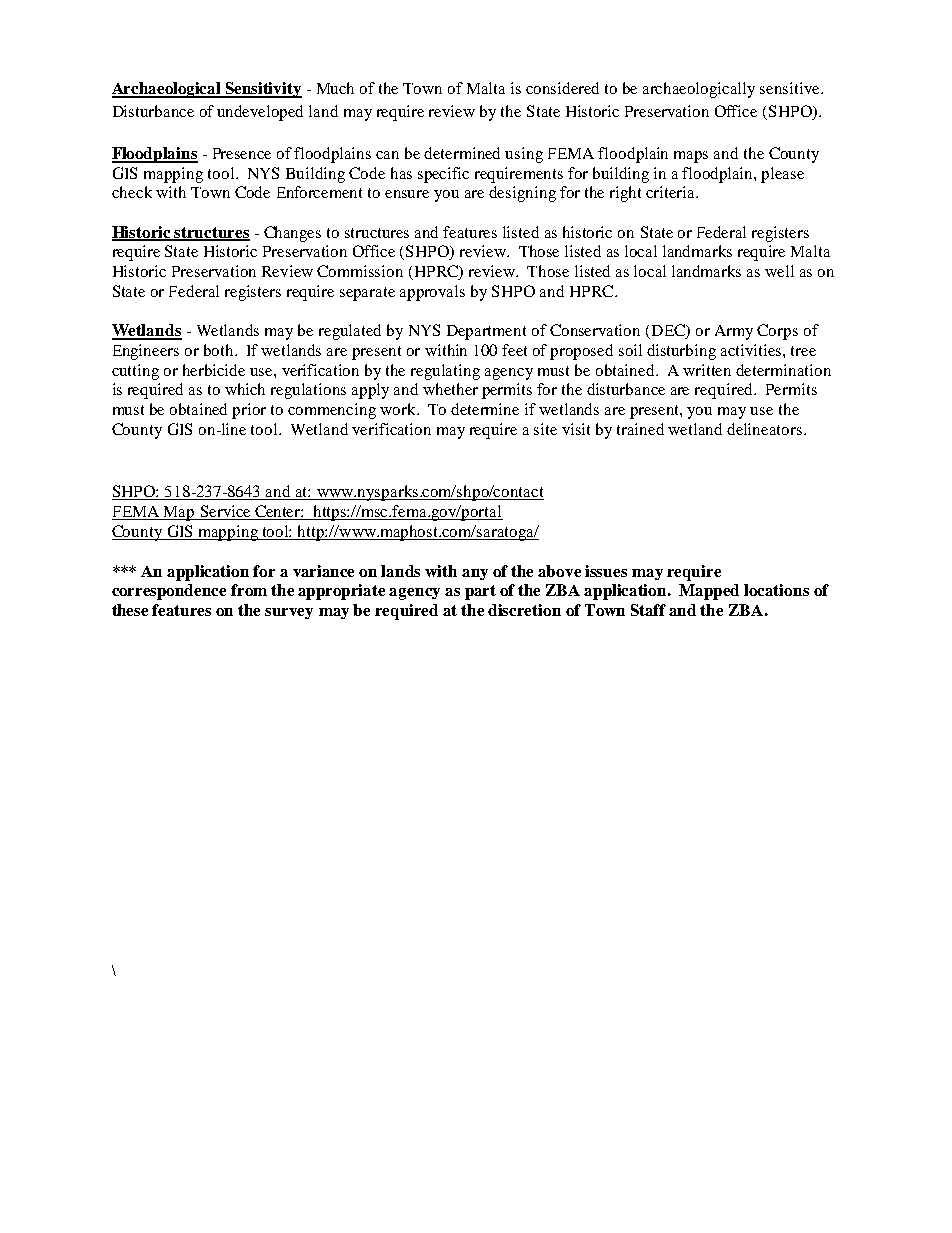  Describe the element at coordinates (260, 113) in the screenshot. I see `undeveloped` at that location.
